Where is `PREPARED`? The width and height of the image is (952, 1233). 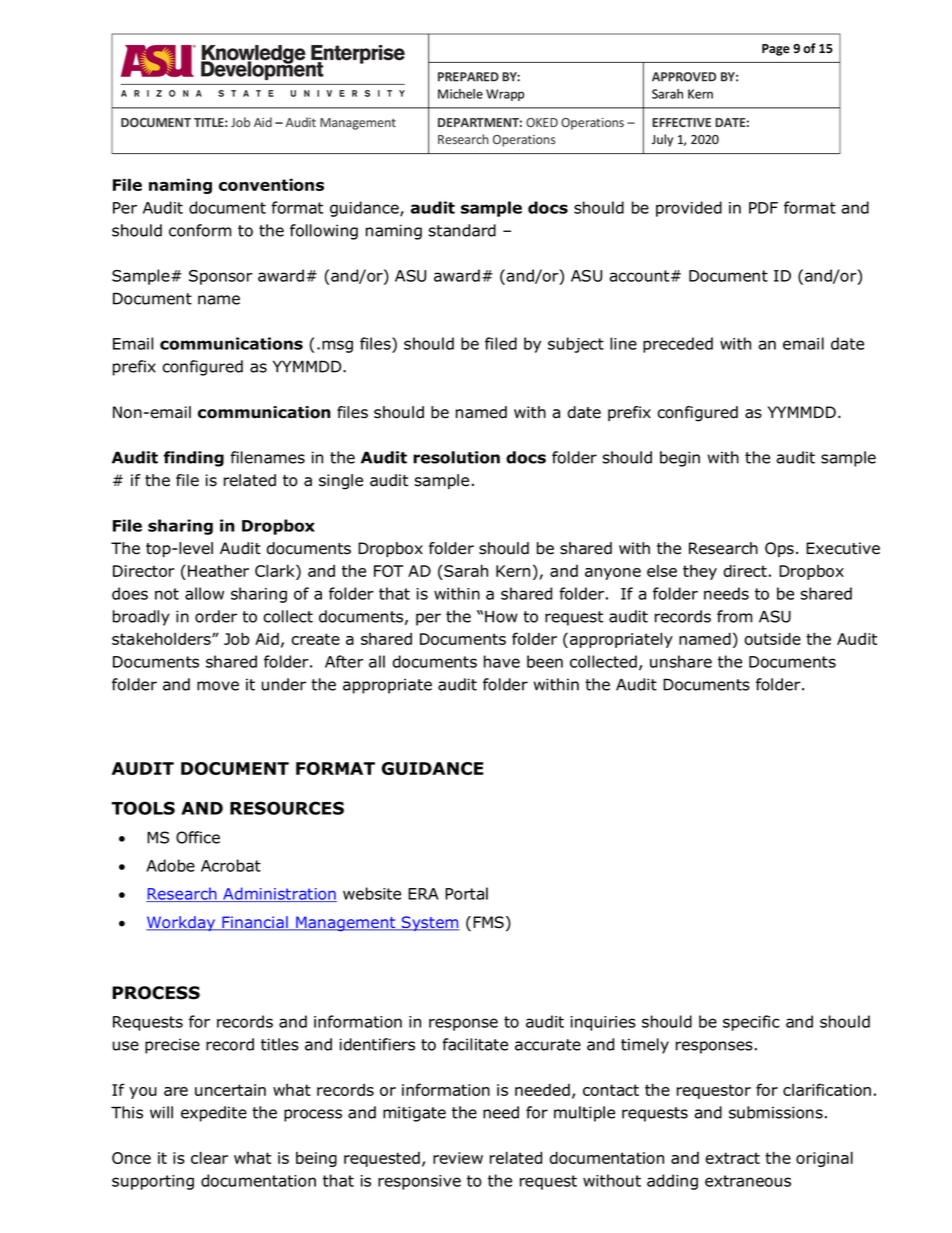
PREPARED is located at coordinates (468, 77).
